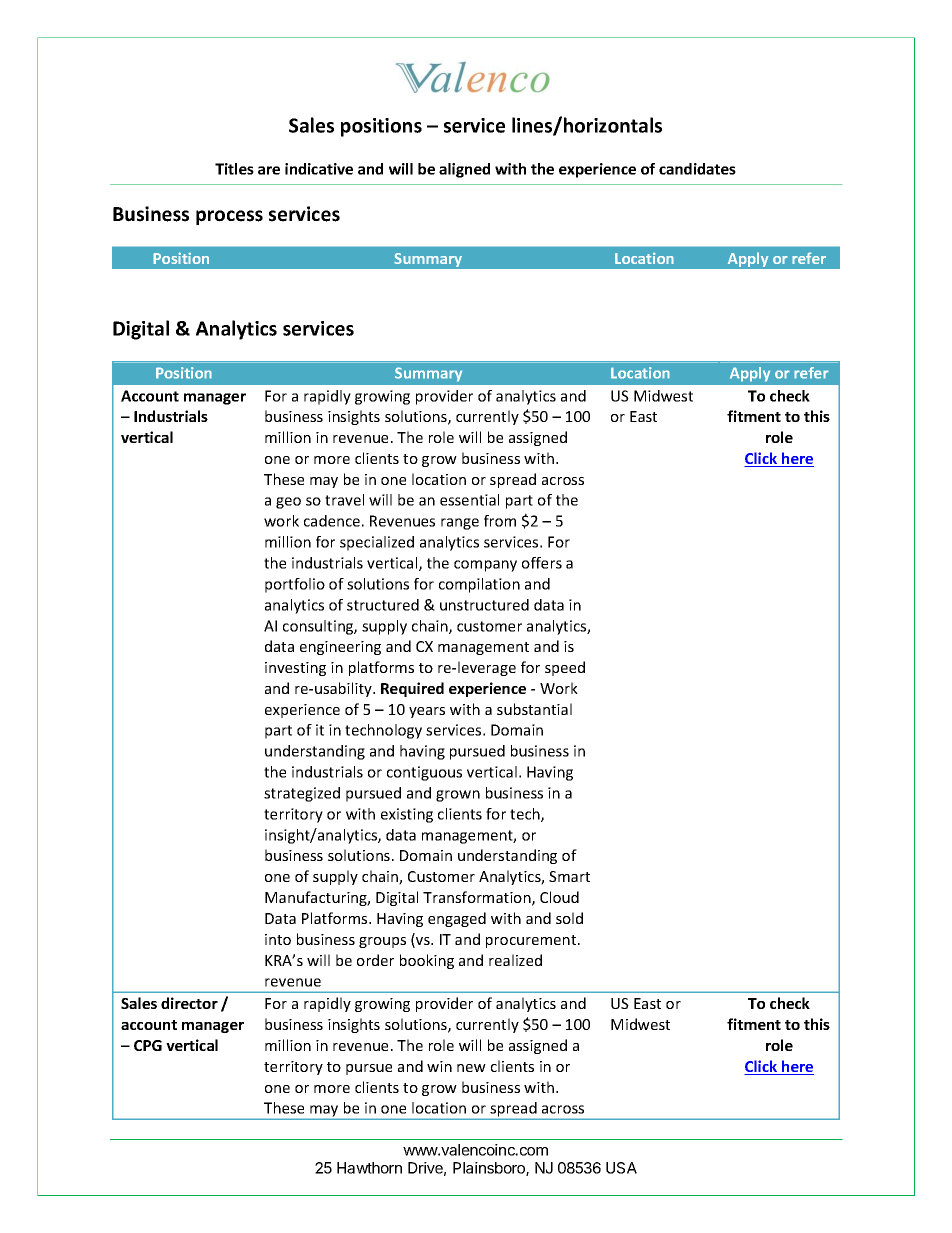  Describe the element at coordinates (295, 669) in the screenshot. I see `investing` at that location.
